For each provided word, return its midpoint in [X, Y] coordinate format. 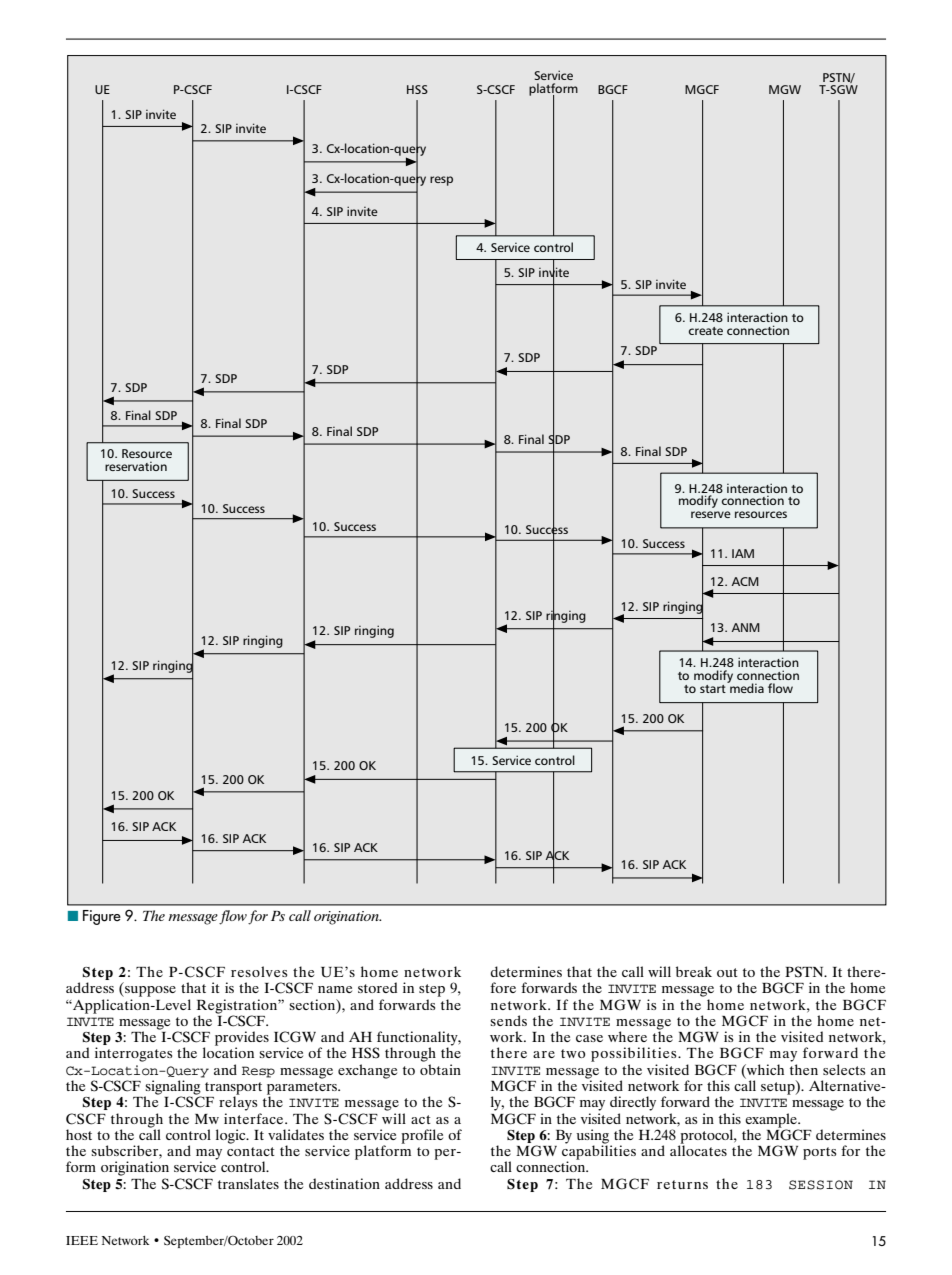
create [706, 331]
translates [248, 1183]
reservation [136, 466]
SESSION [821, 1185]
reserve [711, 514]
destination [344, 1183]
